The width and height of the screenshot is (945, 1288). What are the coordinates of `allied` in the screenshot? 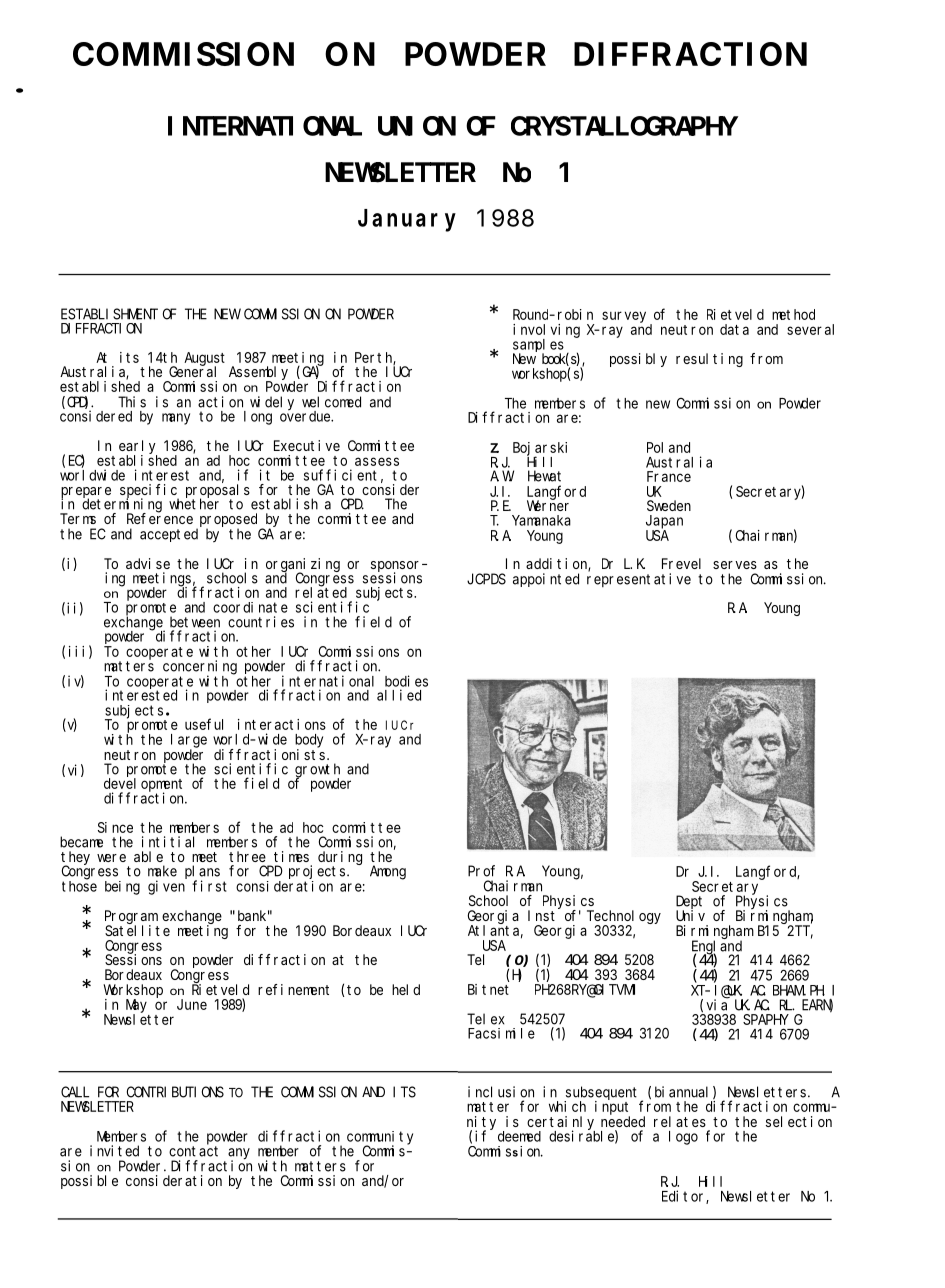 It's located at (399, 695).
